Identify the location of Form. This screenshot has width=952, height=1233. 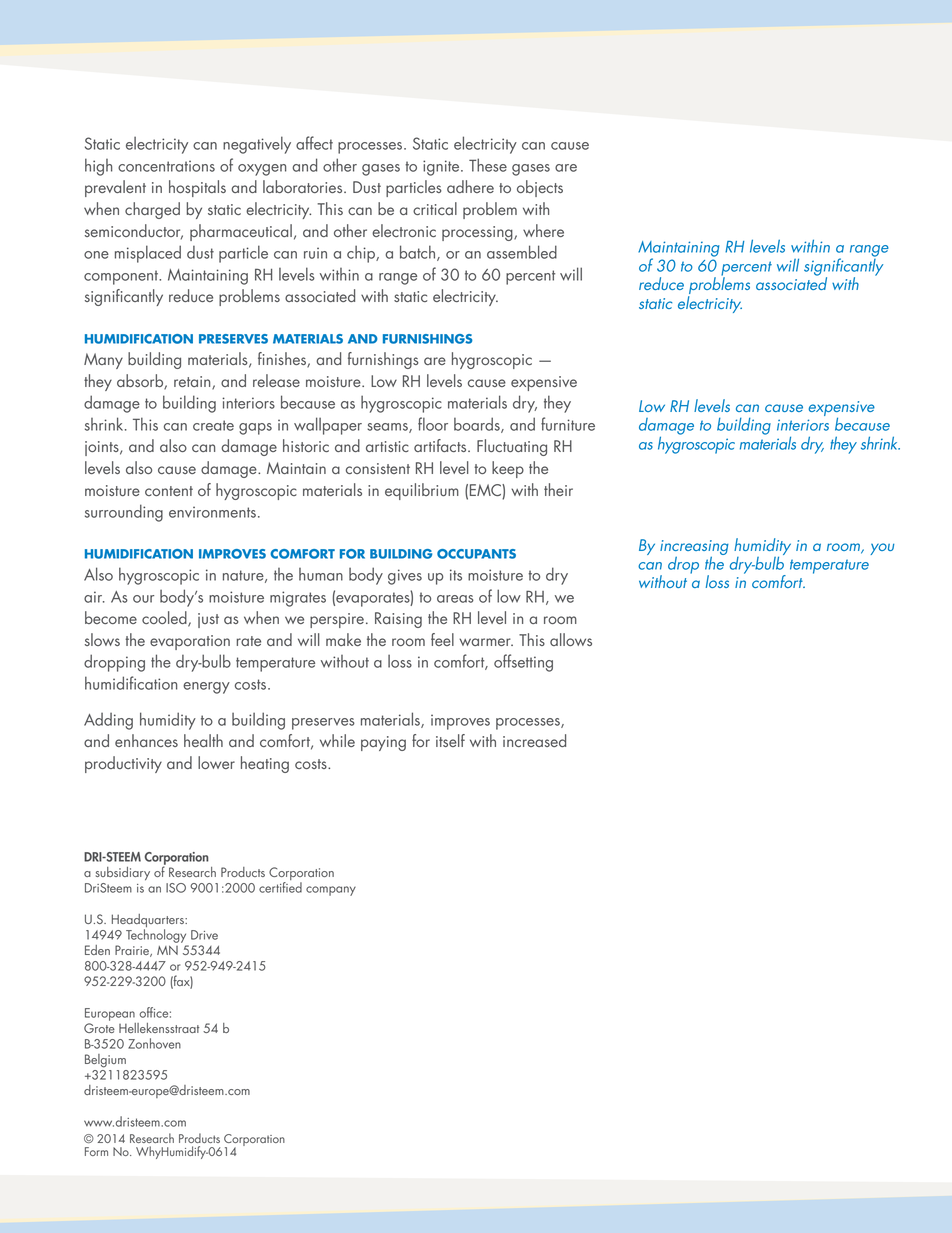
(96, 1151).
